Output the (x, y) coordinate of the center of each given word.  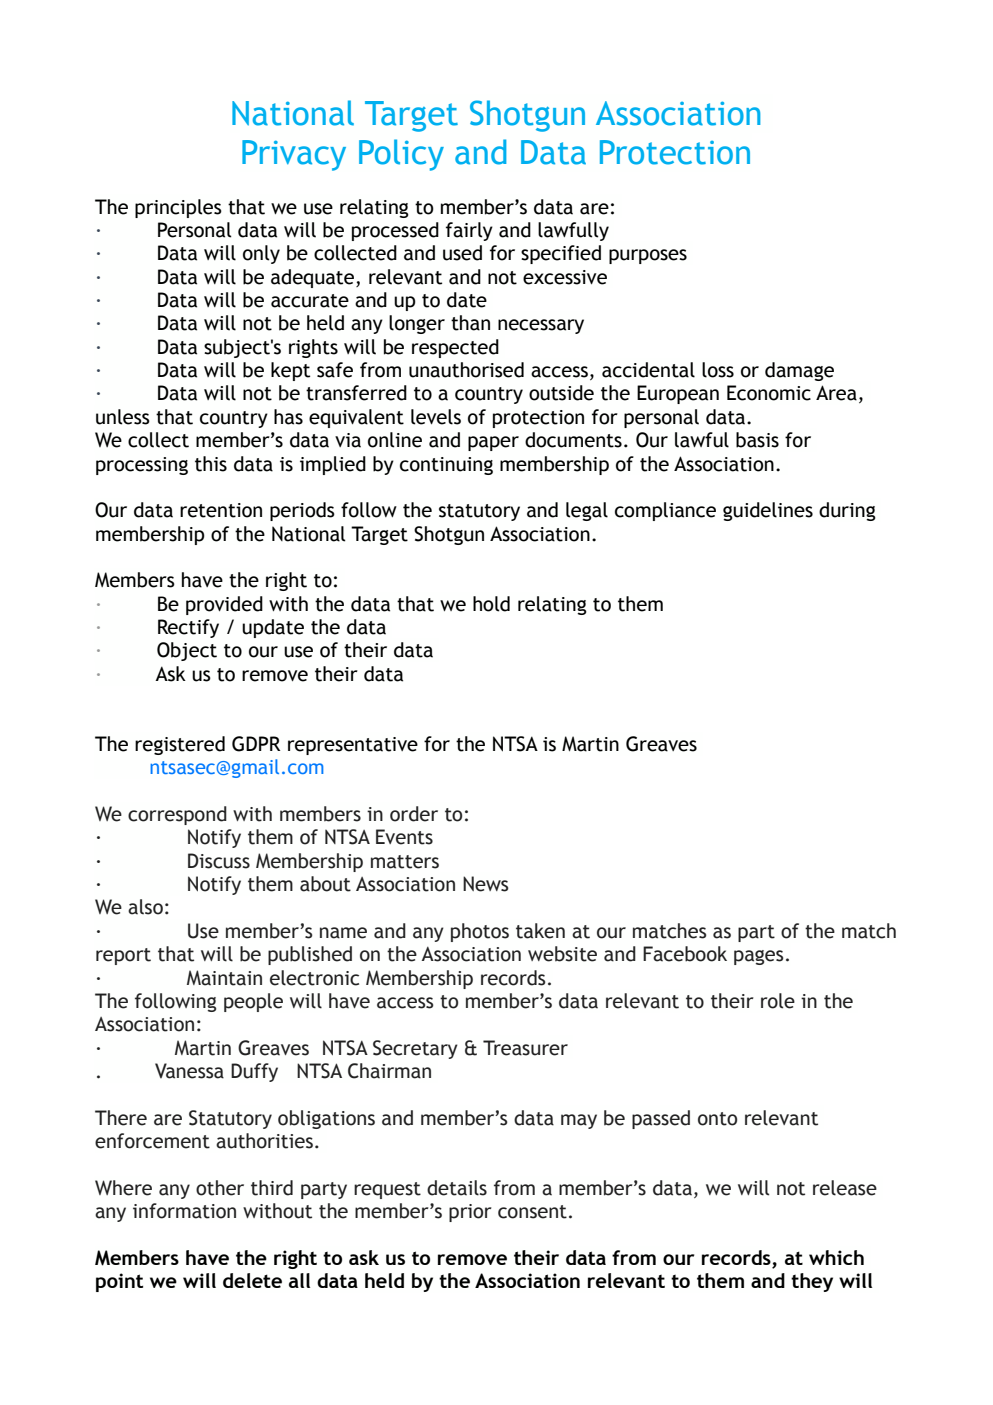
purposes (648, 256)
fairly (469, 231)
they (812, 1282)
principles (178, 208)
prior (470, 1213)
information (184, 1211)
